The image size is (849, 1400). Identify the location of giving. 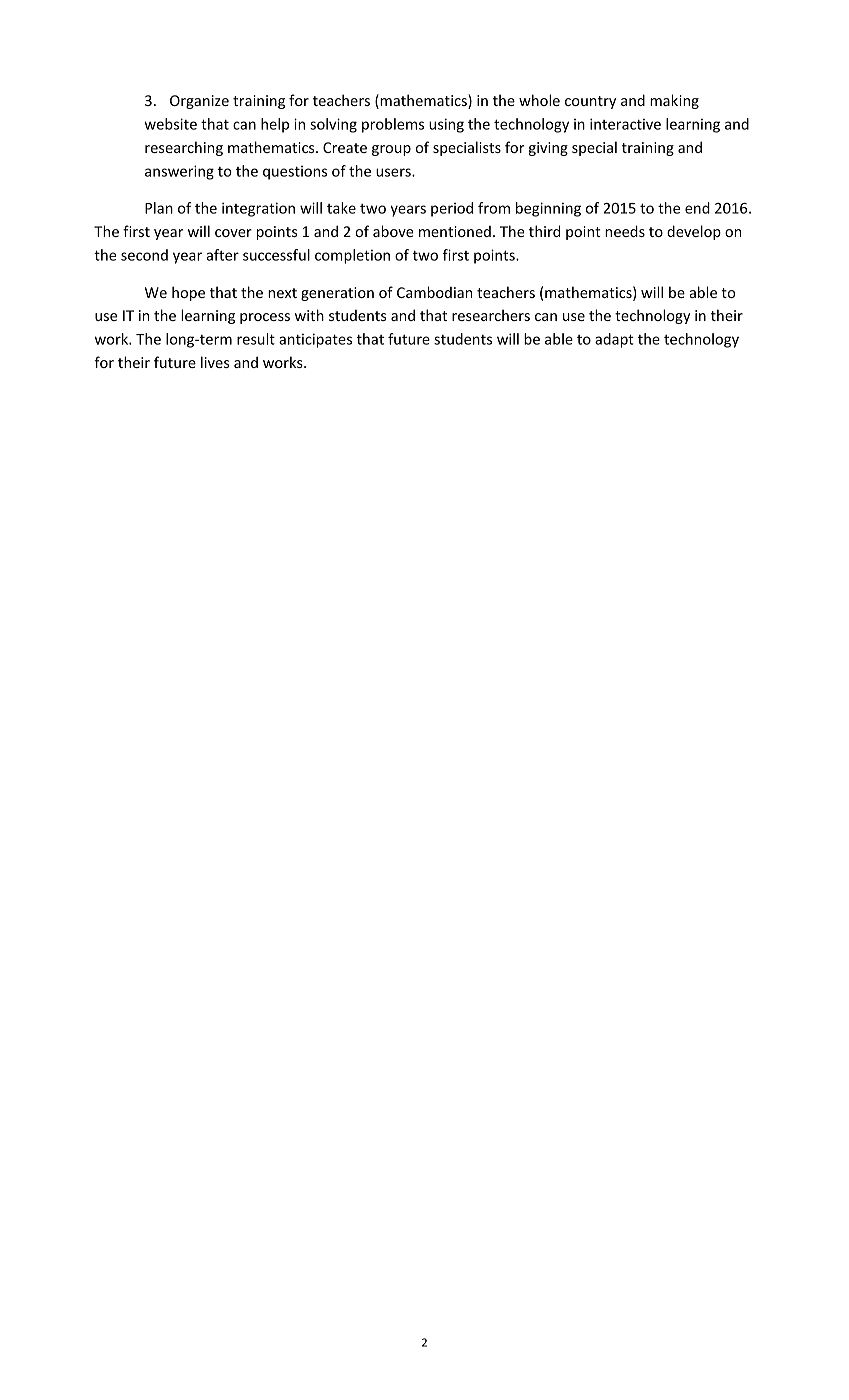
(548, 149).
